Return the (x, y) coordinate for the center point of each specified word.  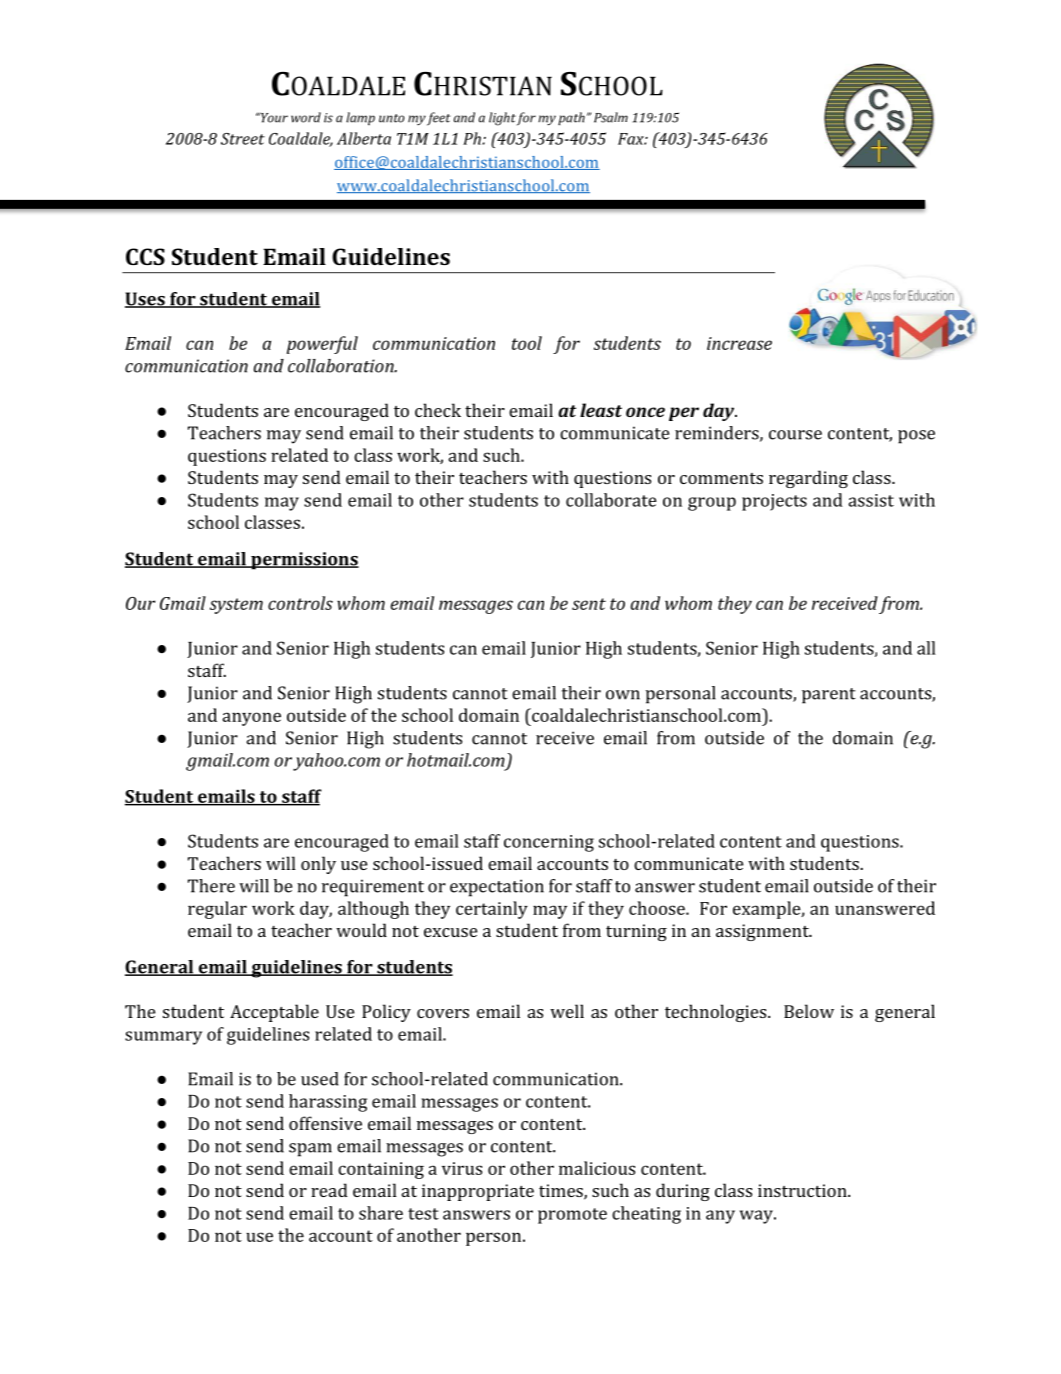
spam (310, 1150)
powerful (322, 345)
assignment (763, 932)
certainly (492, 910)
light (502, 119)
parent (829, 696)
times (562, 1192)
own (623, 695)
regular (217, 910)
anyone (251, 719)
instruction (803, 1190)
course (795, 435)
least (601, 410)
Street (243, 139)
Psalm (611, 117)
